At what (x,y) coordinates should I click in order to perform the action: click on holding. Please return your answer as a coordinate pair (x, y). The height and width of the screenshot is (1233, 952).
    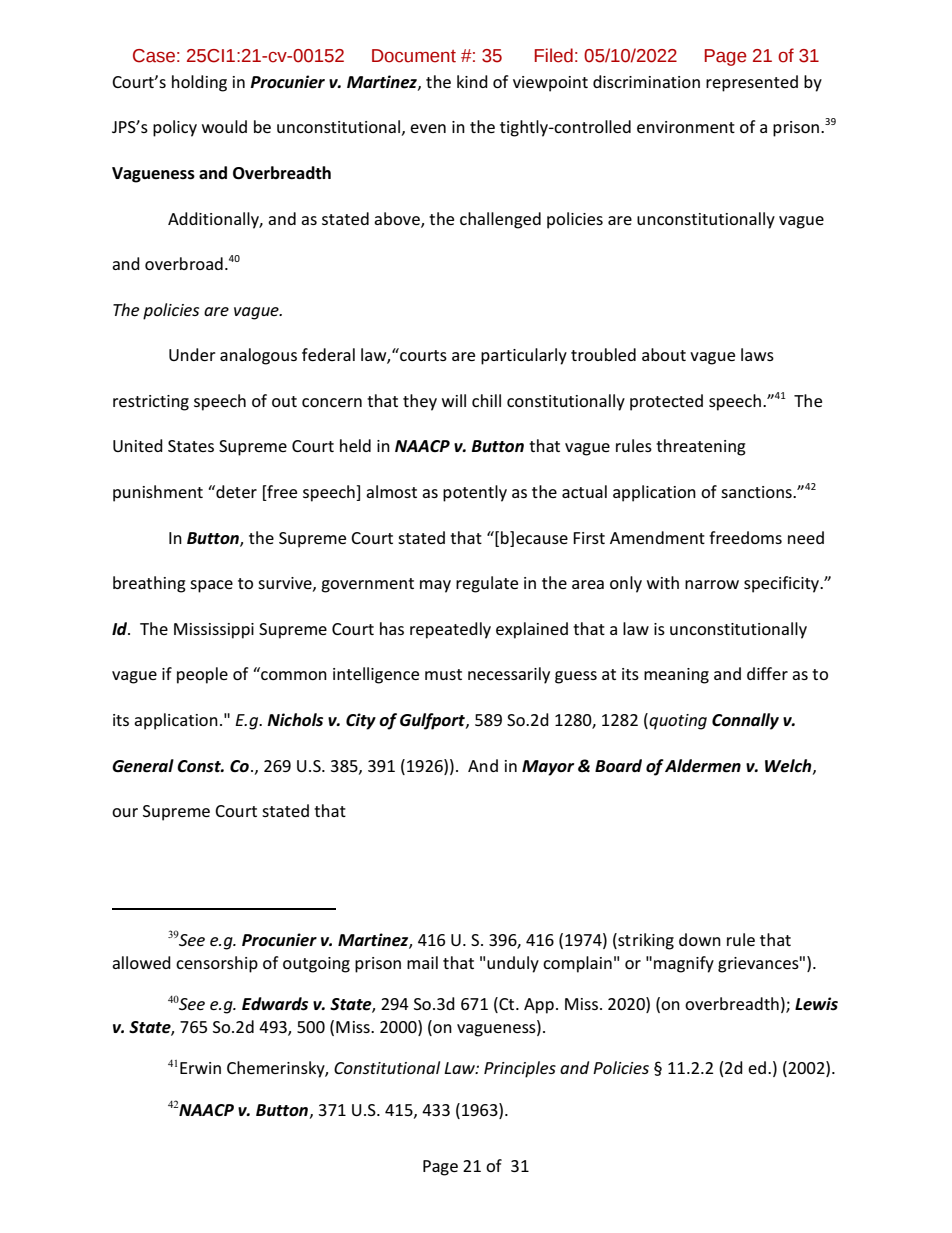
    Looking at the image, I should click on (199, 83).
